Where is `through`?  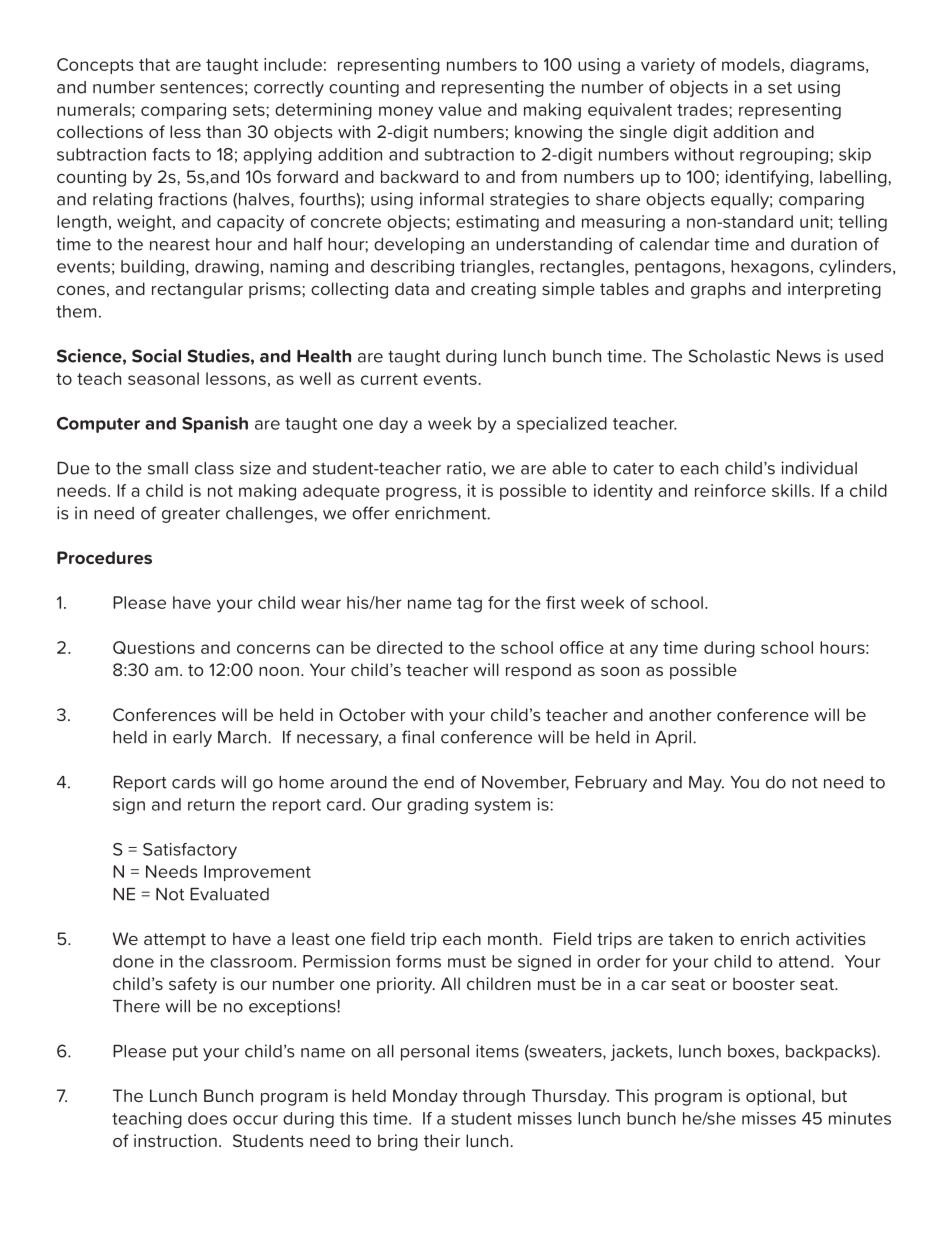
through is located at coordinates (493, 1097).
